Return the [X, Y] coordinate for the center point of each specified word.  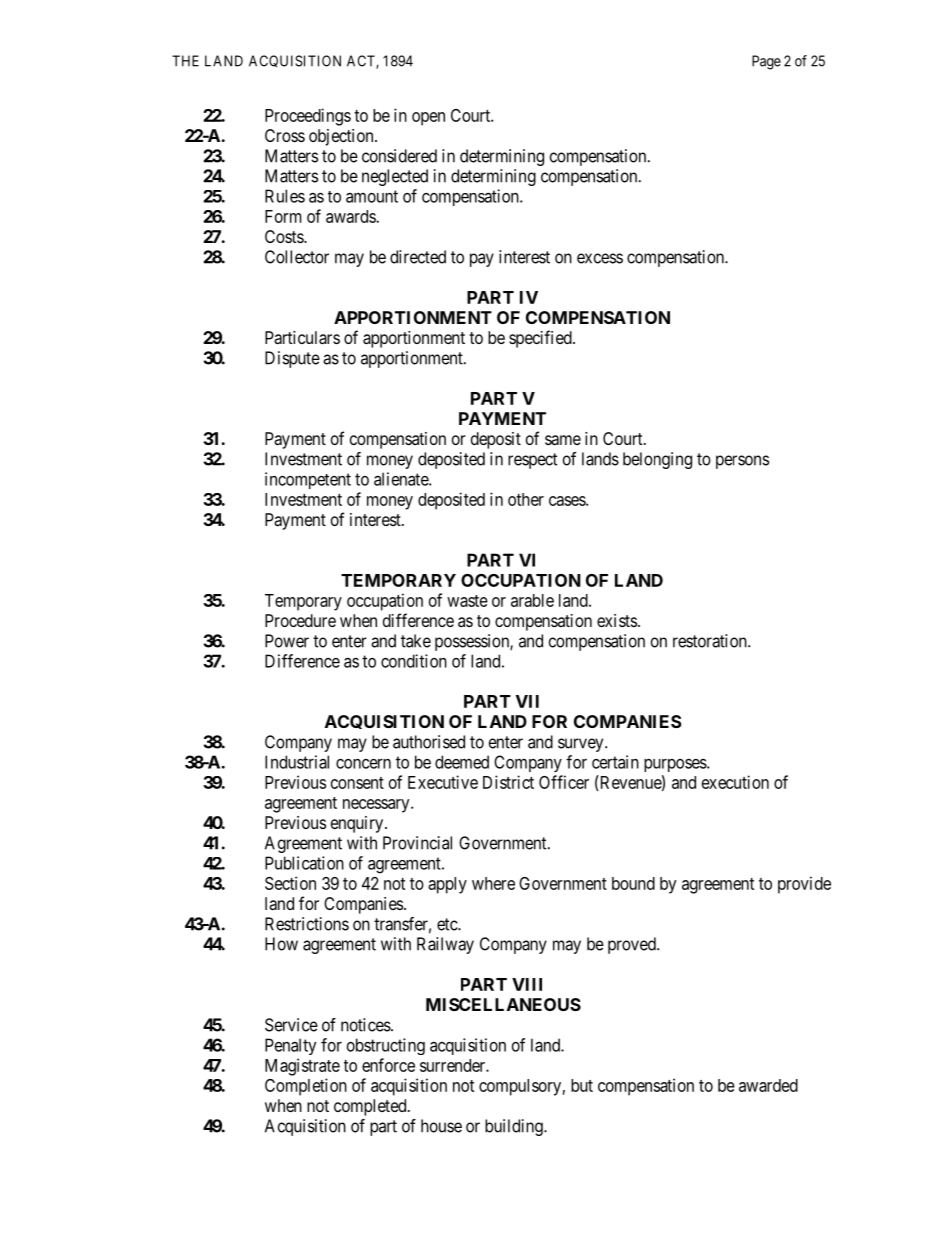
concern [363, 764]
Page [766, 62]
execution [735, 782]
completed [371, 1107]
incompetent [308, 480]
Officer [564, 782]
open [428, 119]
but [582, 1085]
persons [742, 462]
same [563, 440]
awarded [768, 1085]
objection [342, 137]
